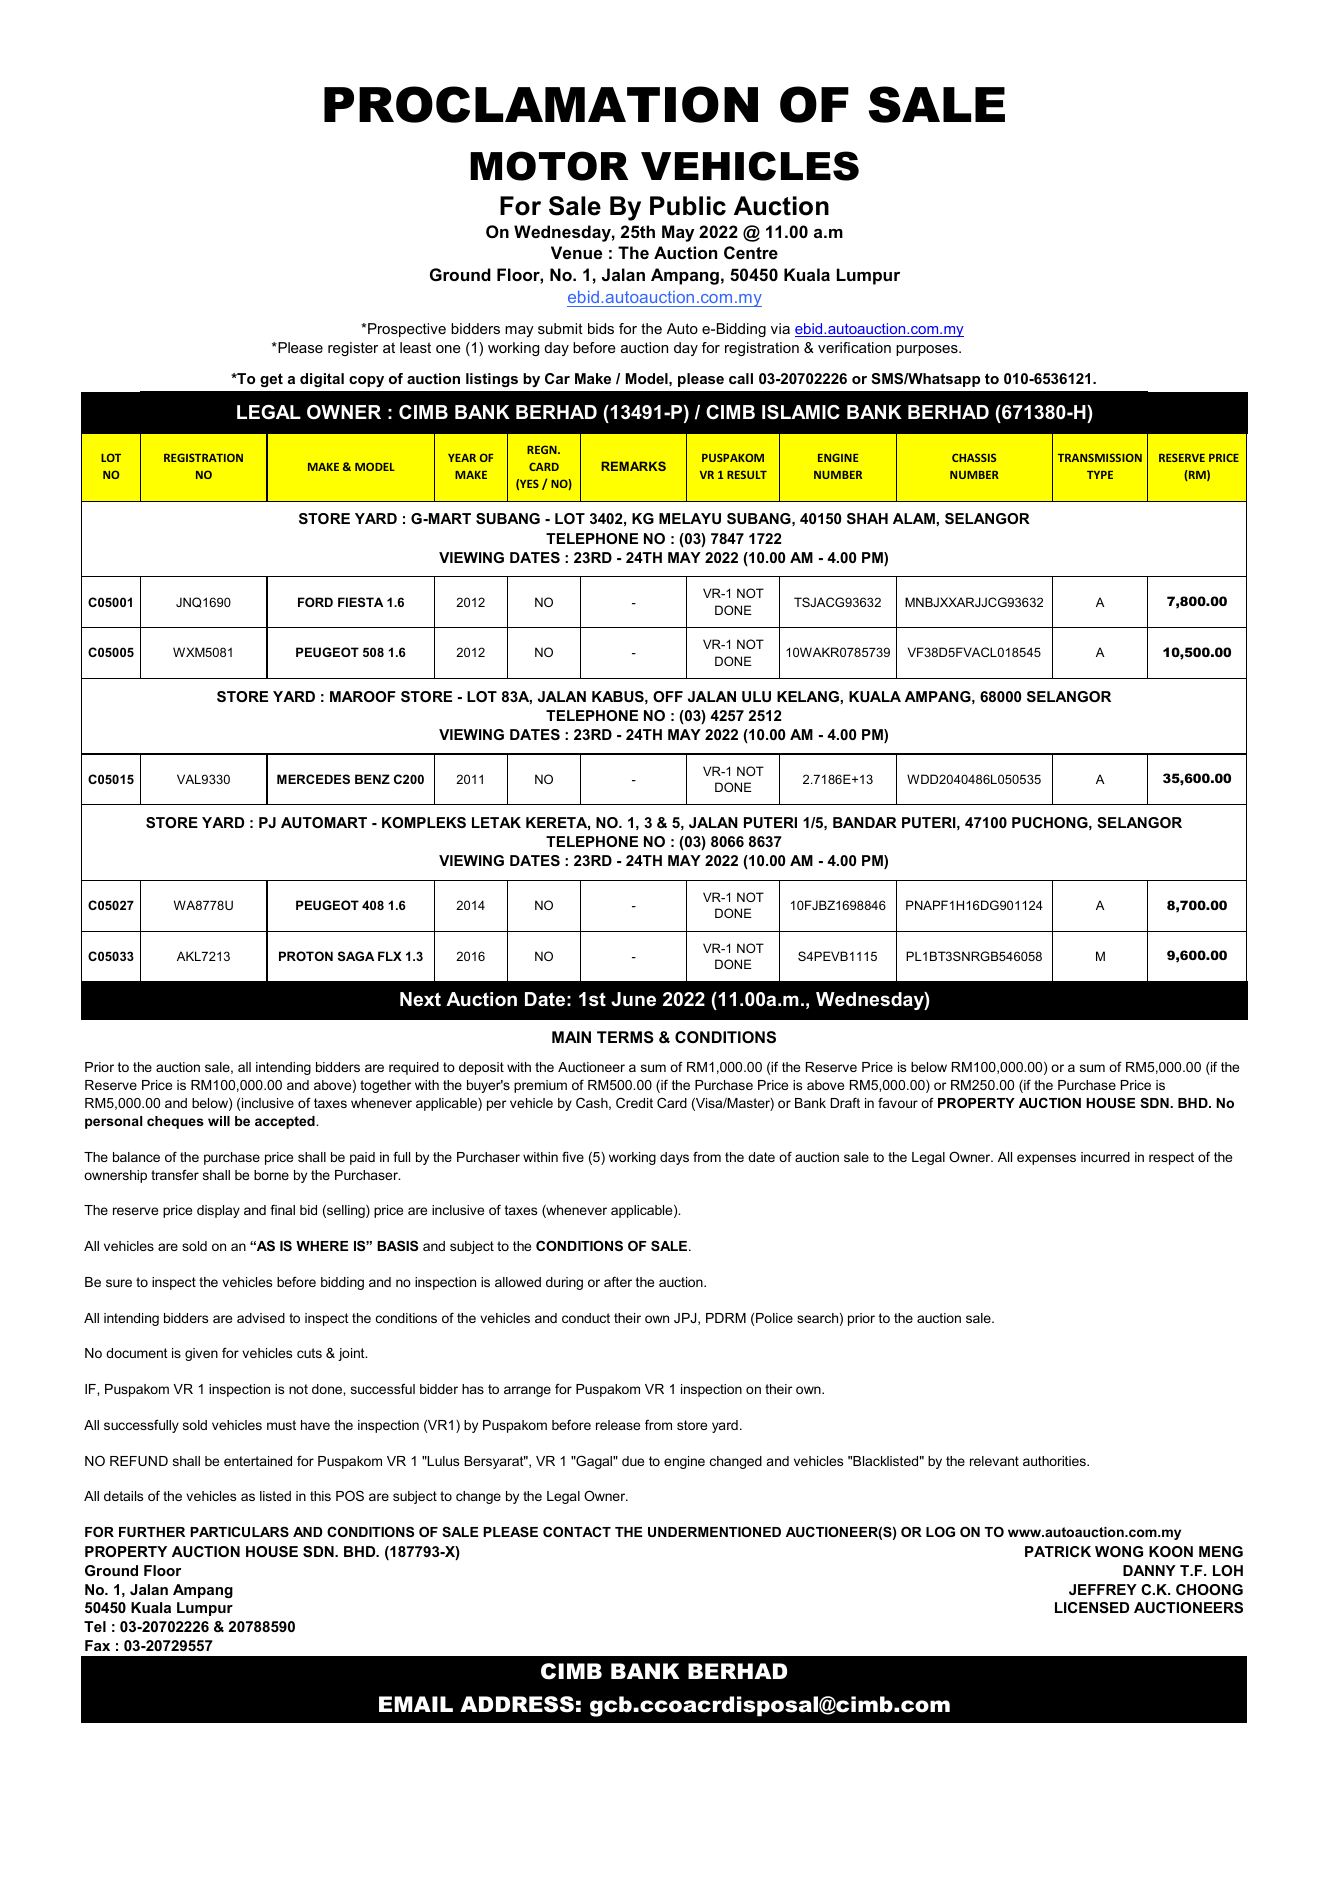 This image has height=1898, width=1342. What do you see at coordinates (97, 1645) in the image?
I see `Fax` at bounding box center [97, 1645].
